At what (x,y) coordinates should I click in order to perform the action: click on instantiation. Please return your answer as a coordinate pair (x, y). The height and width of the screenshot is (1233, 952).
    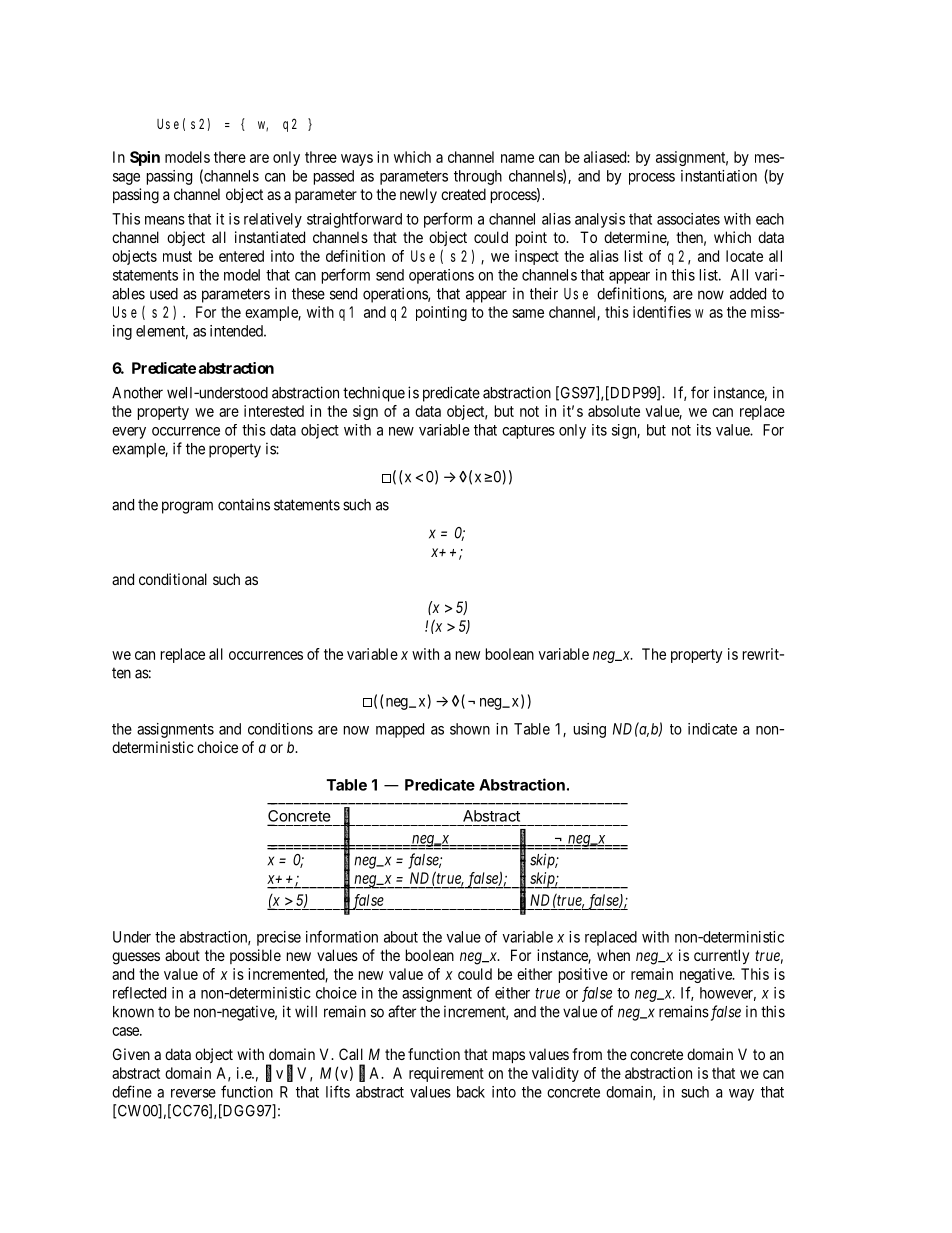
    Looking at the image, I should click on (719, 176).
